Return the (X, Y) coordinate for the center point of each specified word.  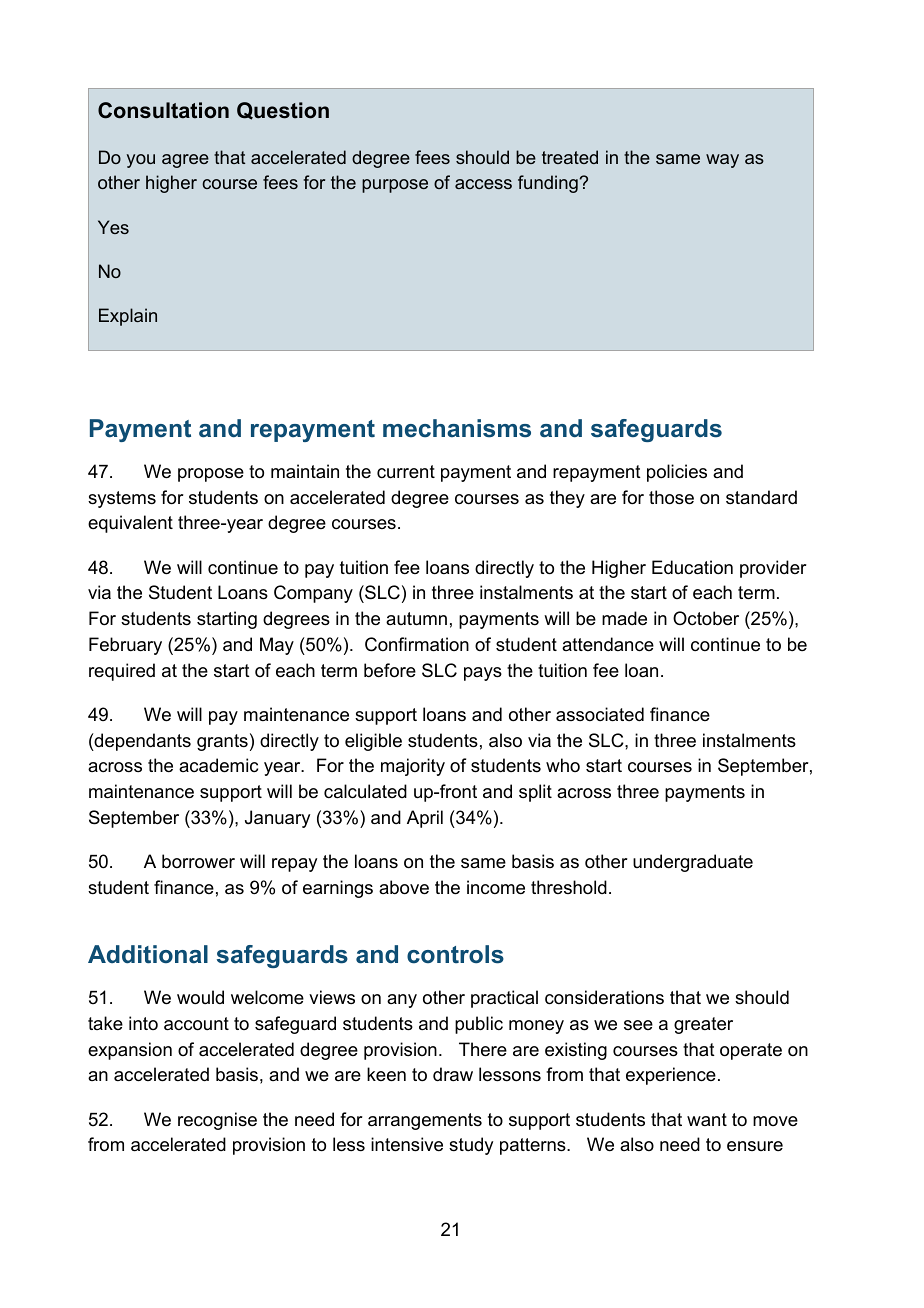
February (125, 646)
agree (185, 161)
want (707, 1119)
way (722, 161)
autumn (416, 619)
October (706, 618)
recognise (217, 1121)
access (483, 184)
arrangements (425, 1121)
